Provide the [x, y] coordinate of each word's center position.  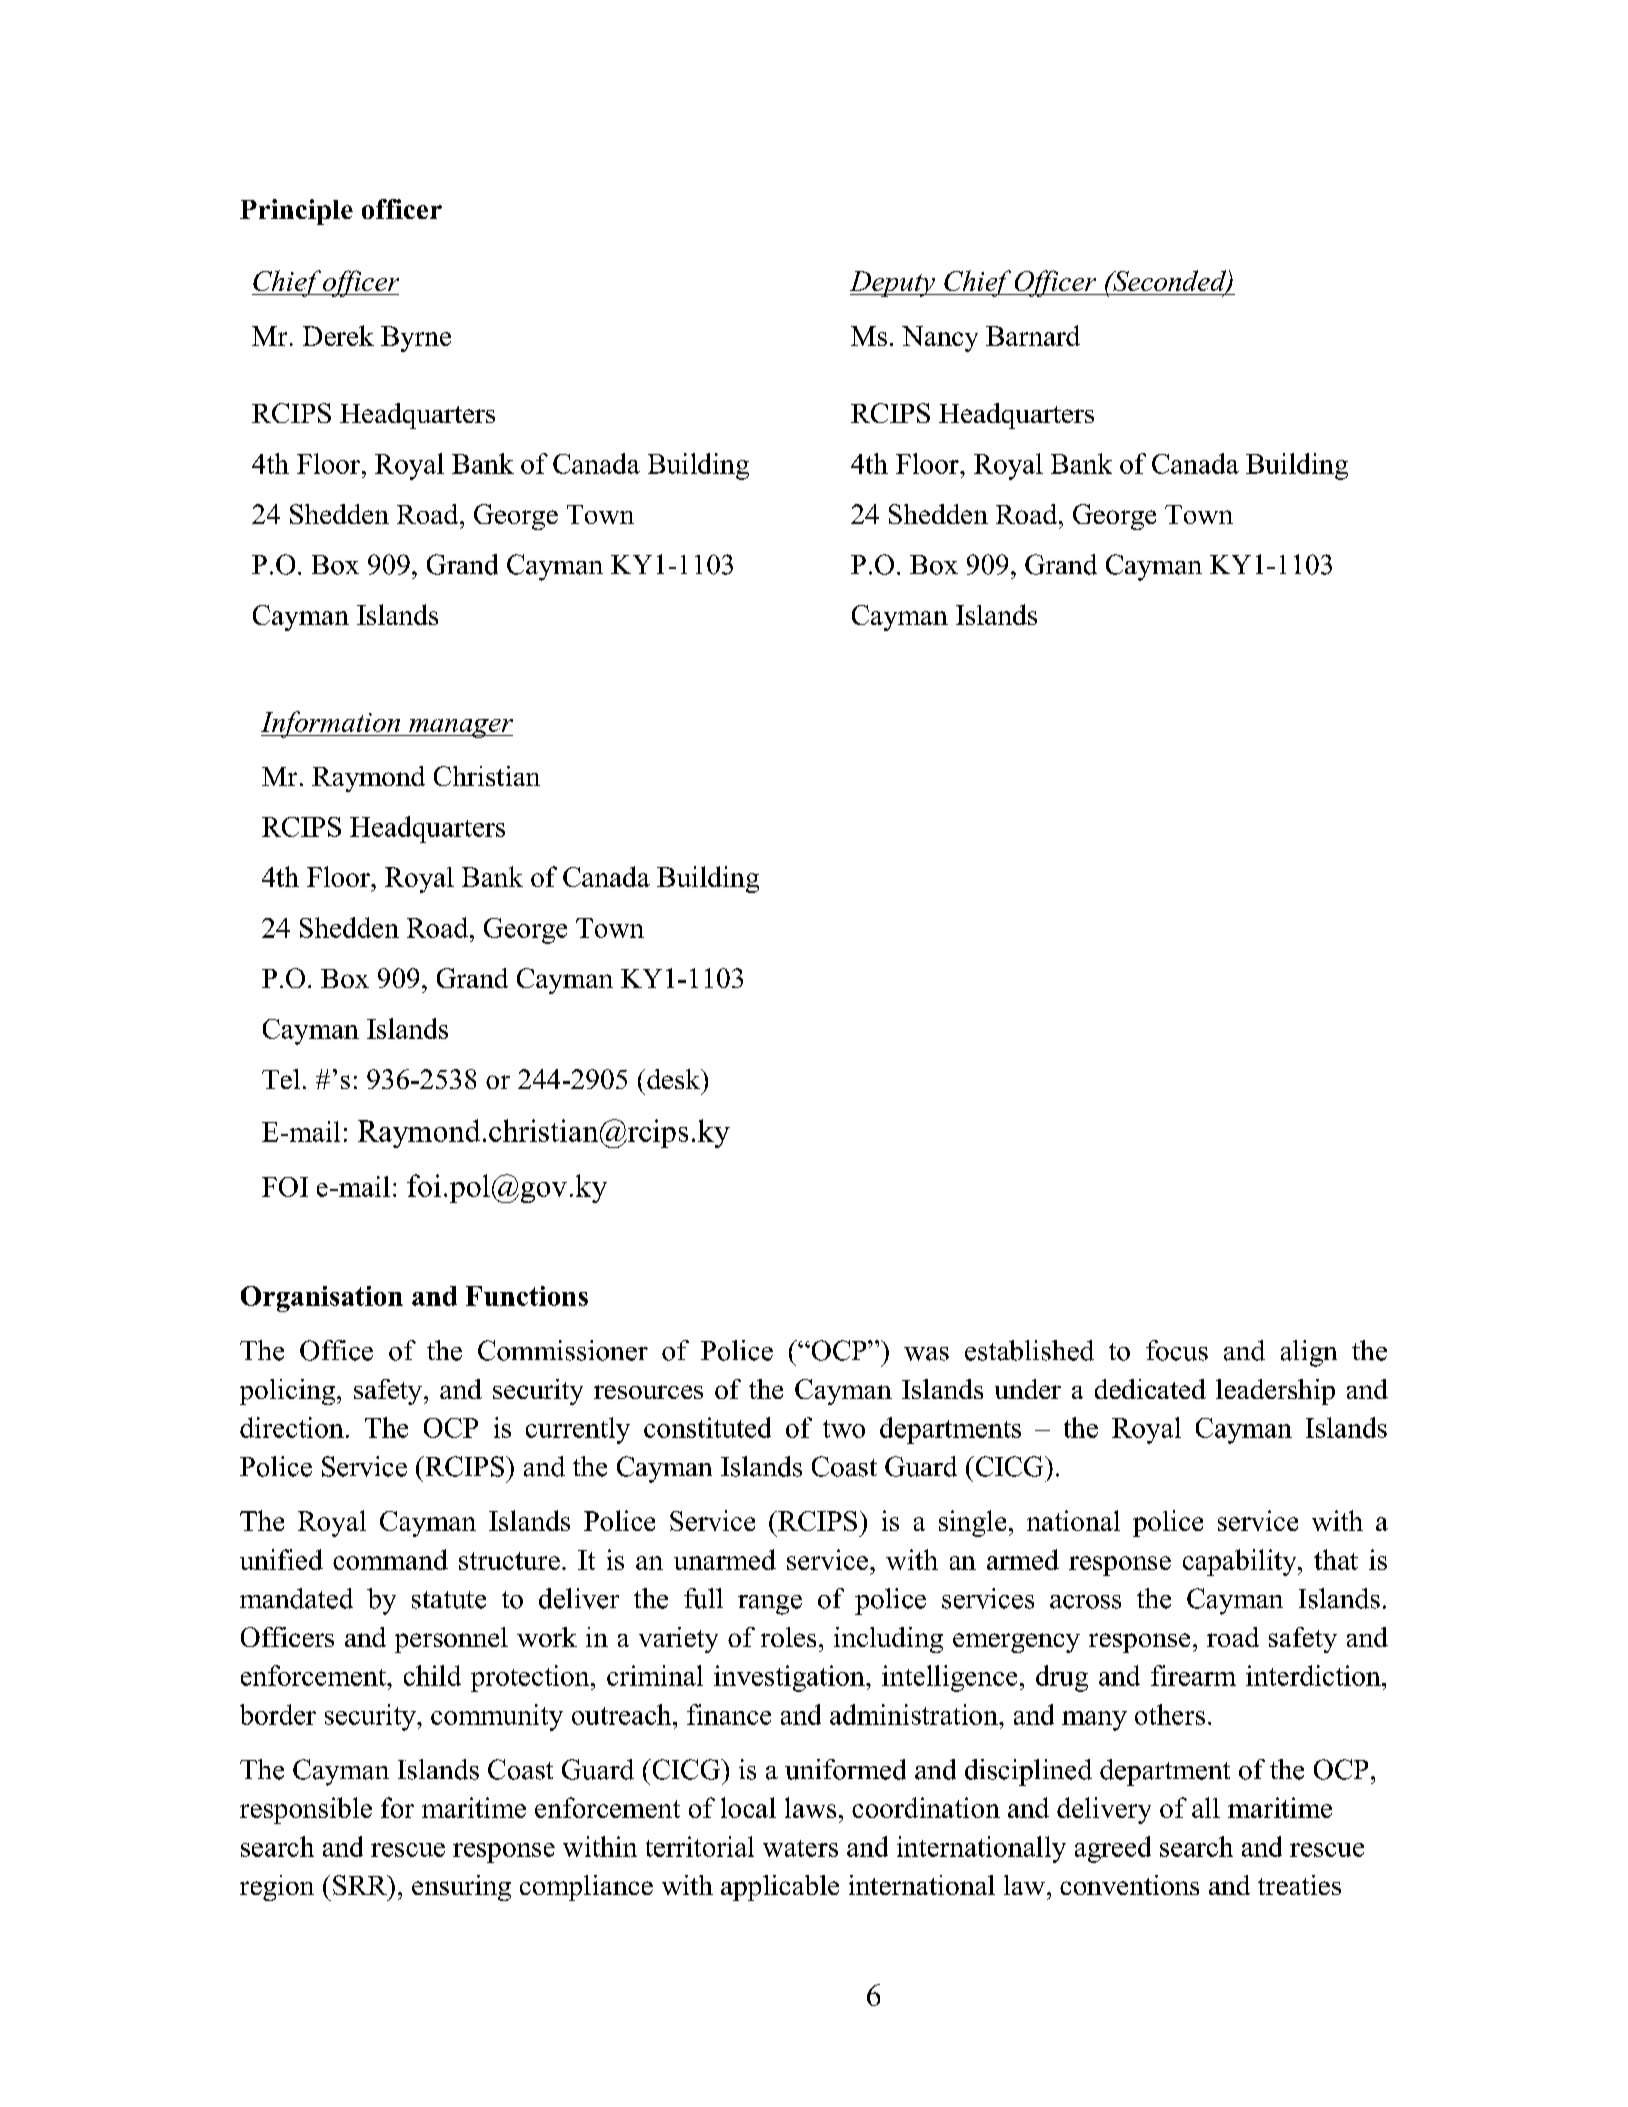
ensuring [461, 1888]
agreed [1113, 1849]
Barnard [1033, 335]
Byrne [416, 339]
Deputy [893, 284]
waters [800, 1848]
